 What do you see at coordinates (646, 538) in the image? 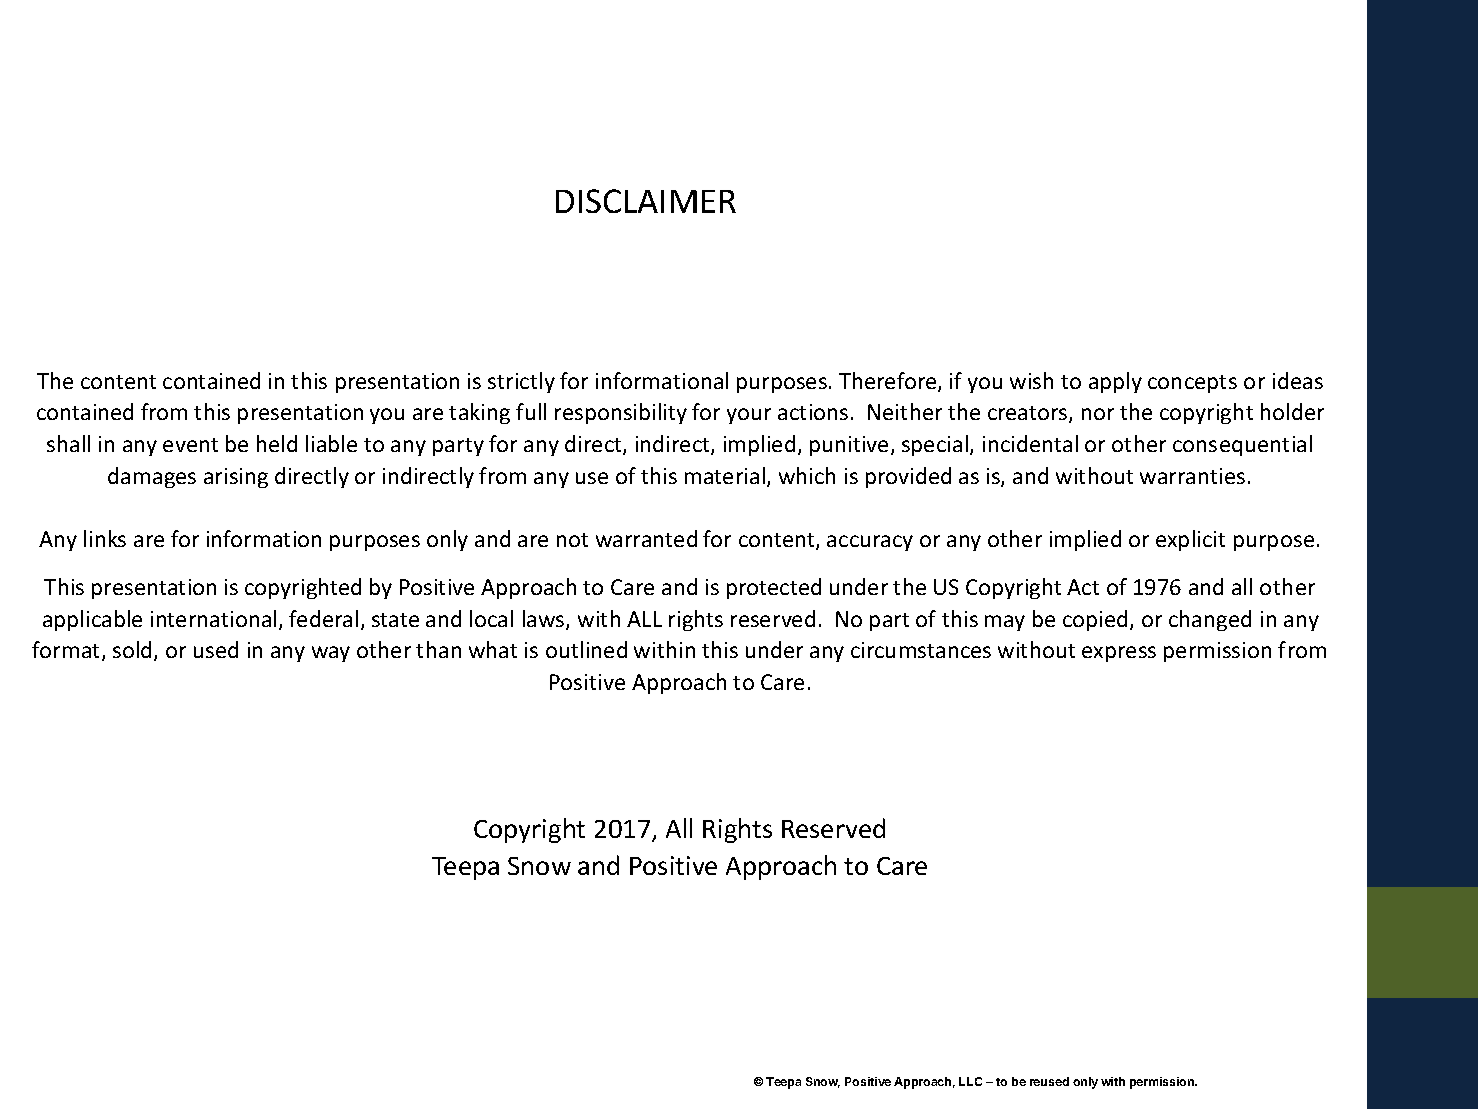
I see `warranted` at bounding box center [646, 538].
